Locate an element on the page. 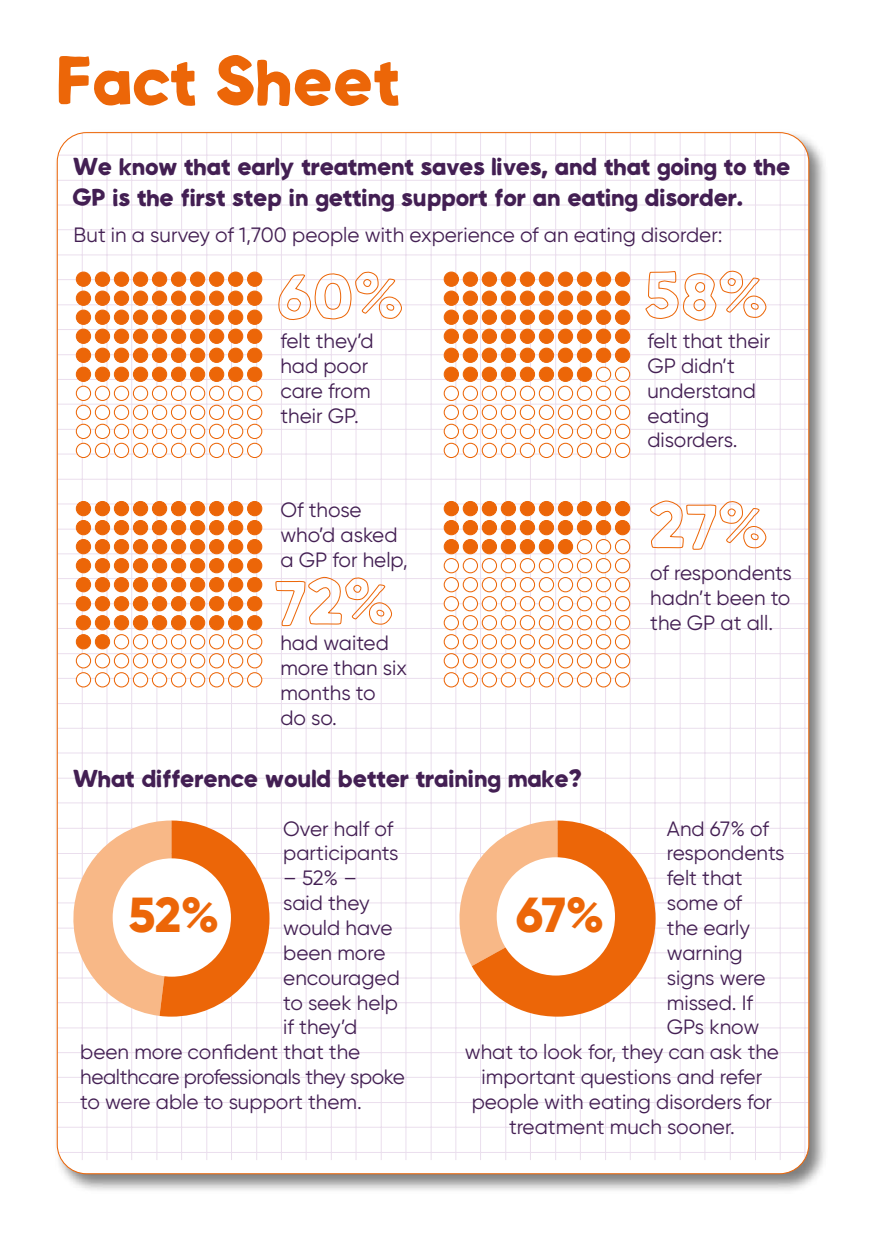 The width and height of the page is (869, 1233). sooner is located at coordinates (701, 1128).
